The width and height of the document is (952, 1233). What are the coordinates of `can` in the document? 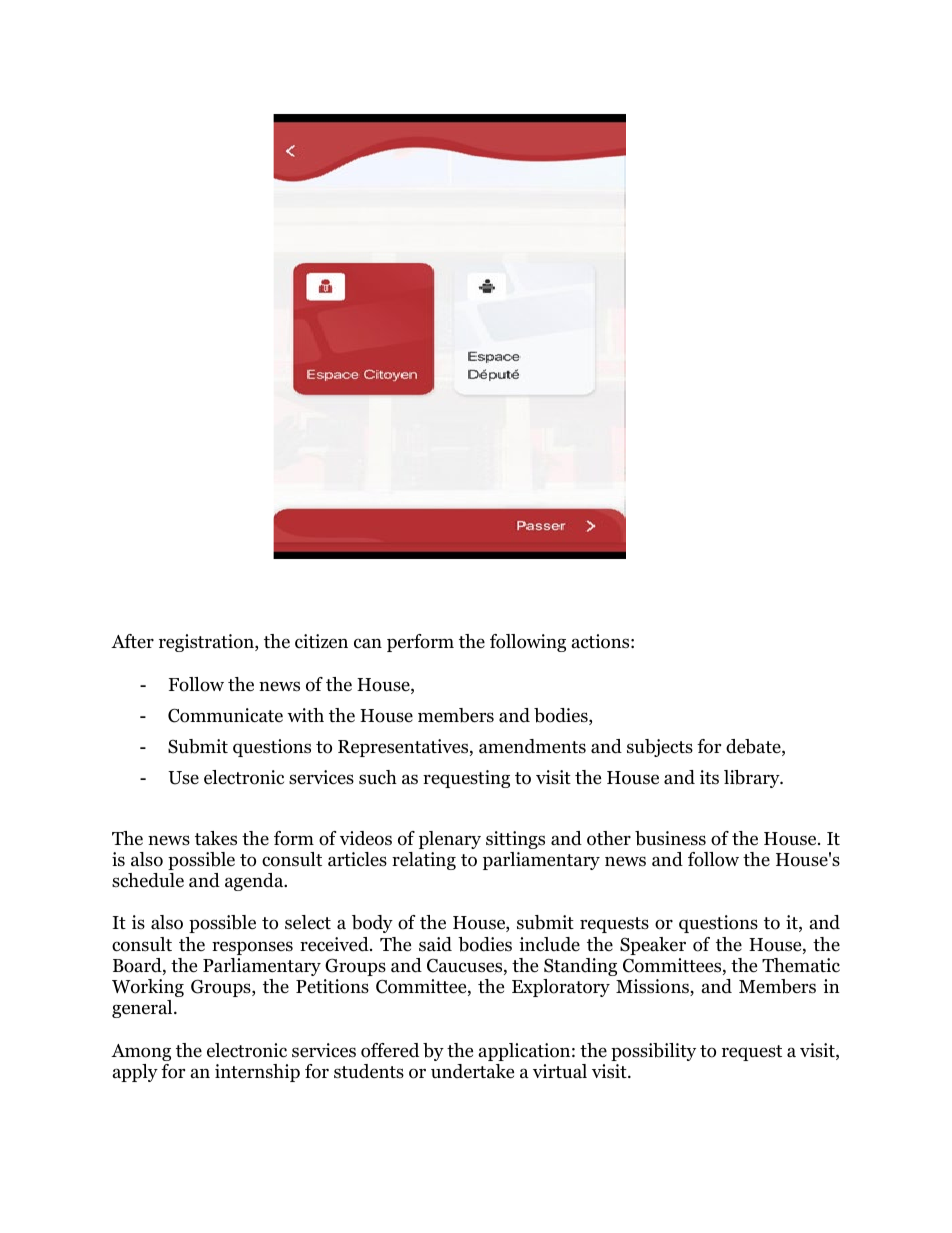 It's located at (368, 643).
